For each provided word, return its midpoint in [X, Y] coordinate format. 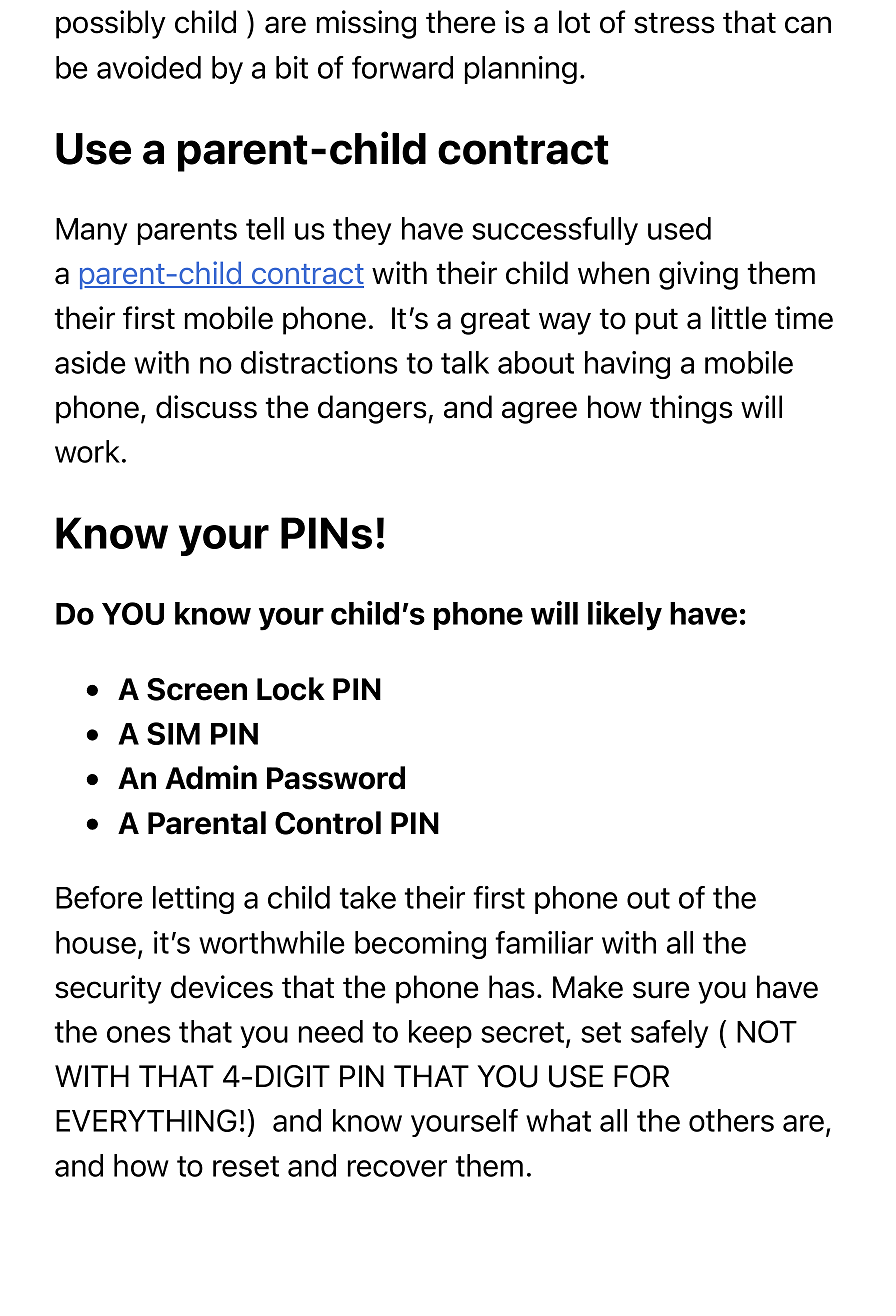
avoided [149, 67]
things [691, 409]
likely [625, 616]
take [367, 897]
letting [193, 900]
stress [674, 23]
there [461, 22]
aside [90, 362]
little [739, 318]
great [495, 321]
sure [661, 990]
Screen [197, 689]
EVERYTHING [146, 1120]
